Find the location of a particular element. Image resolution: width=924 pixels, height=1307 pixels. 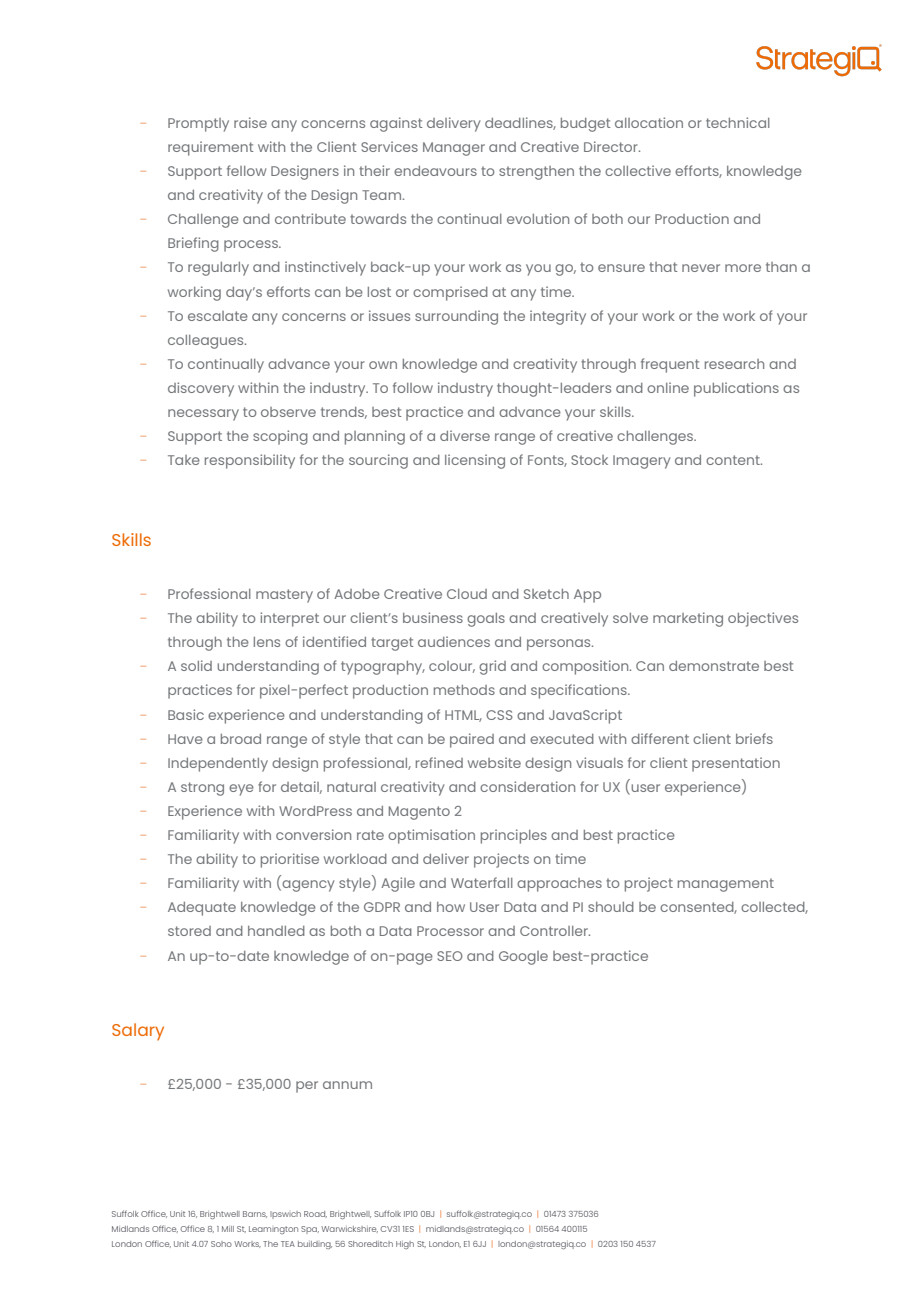

Waterfall is located at coordinates (482, 882).
